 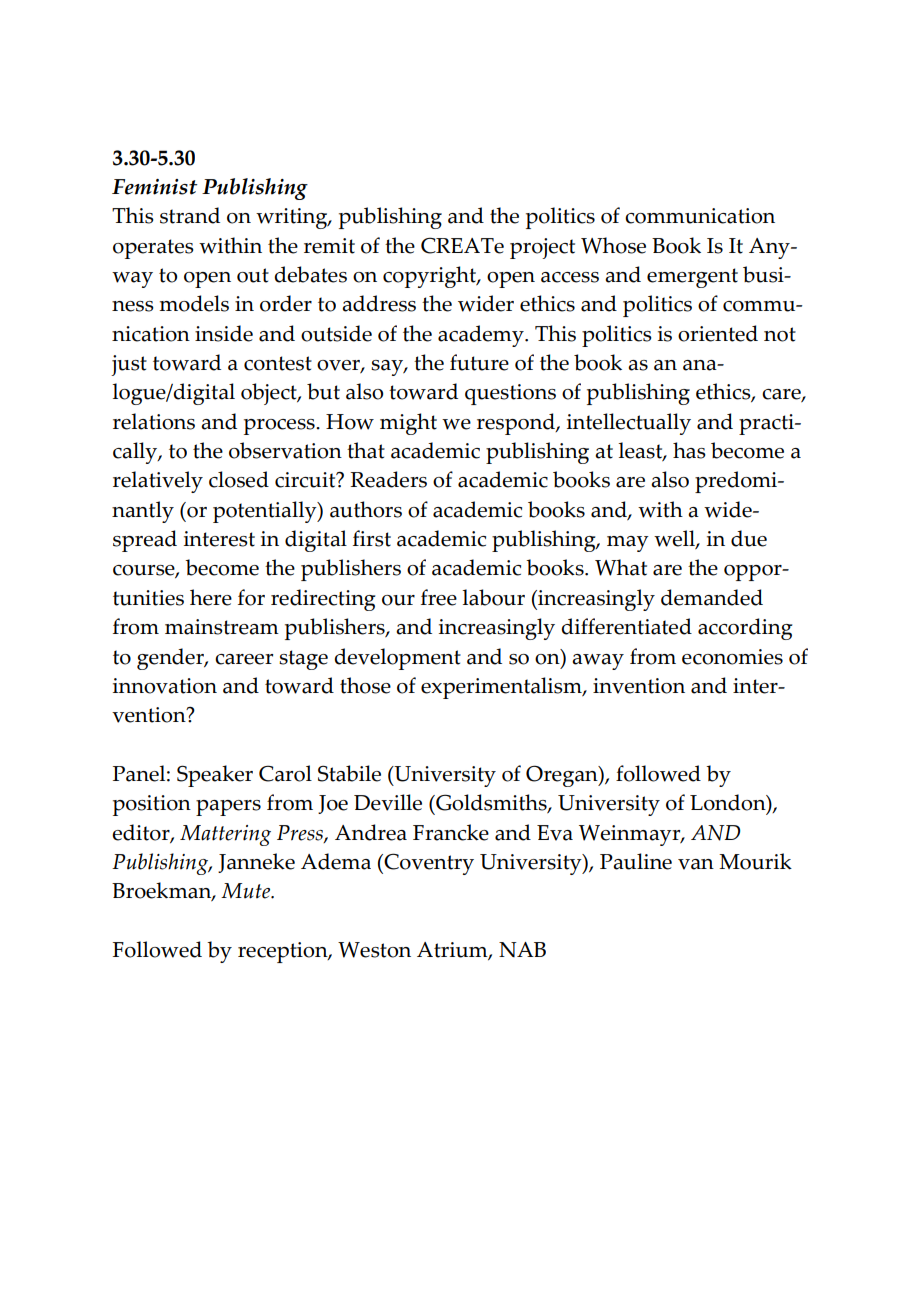 I want to click on closed, so click(x=239, y=479).
